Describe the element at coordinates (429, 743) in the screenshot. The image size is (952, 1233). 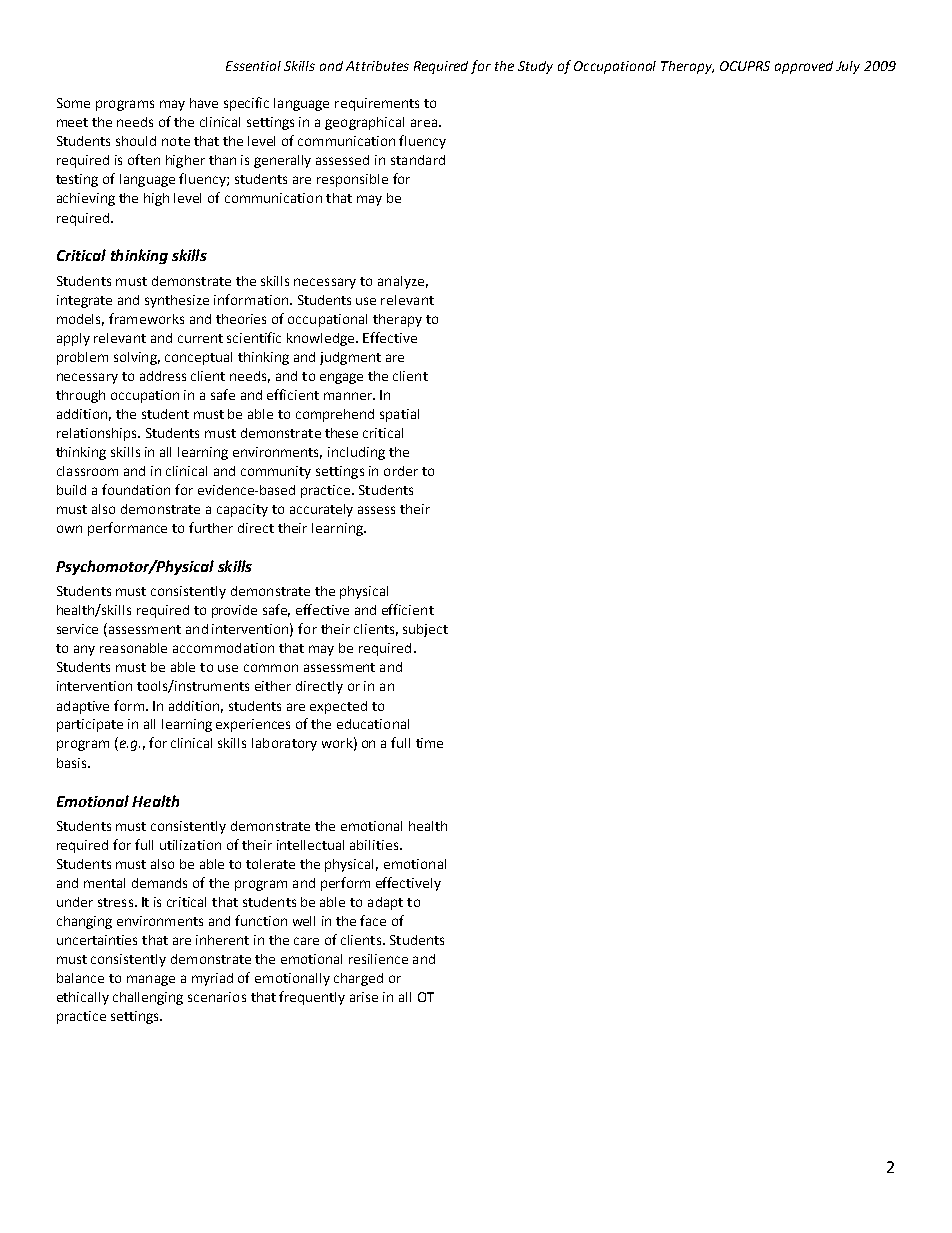
I see `time` at that location.
